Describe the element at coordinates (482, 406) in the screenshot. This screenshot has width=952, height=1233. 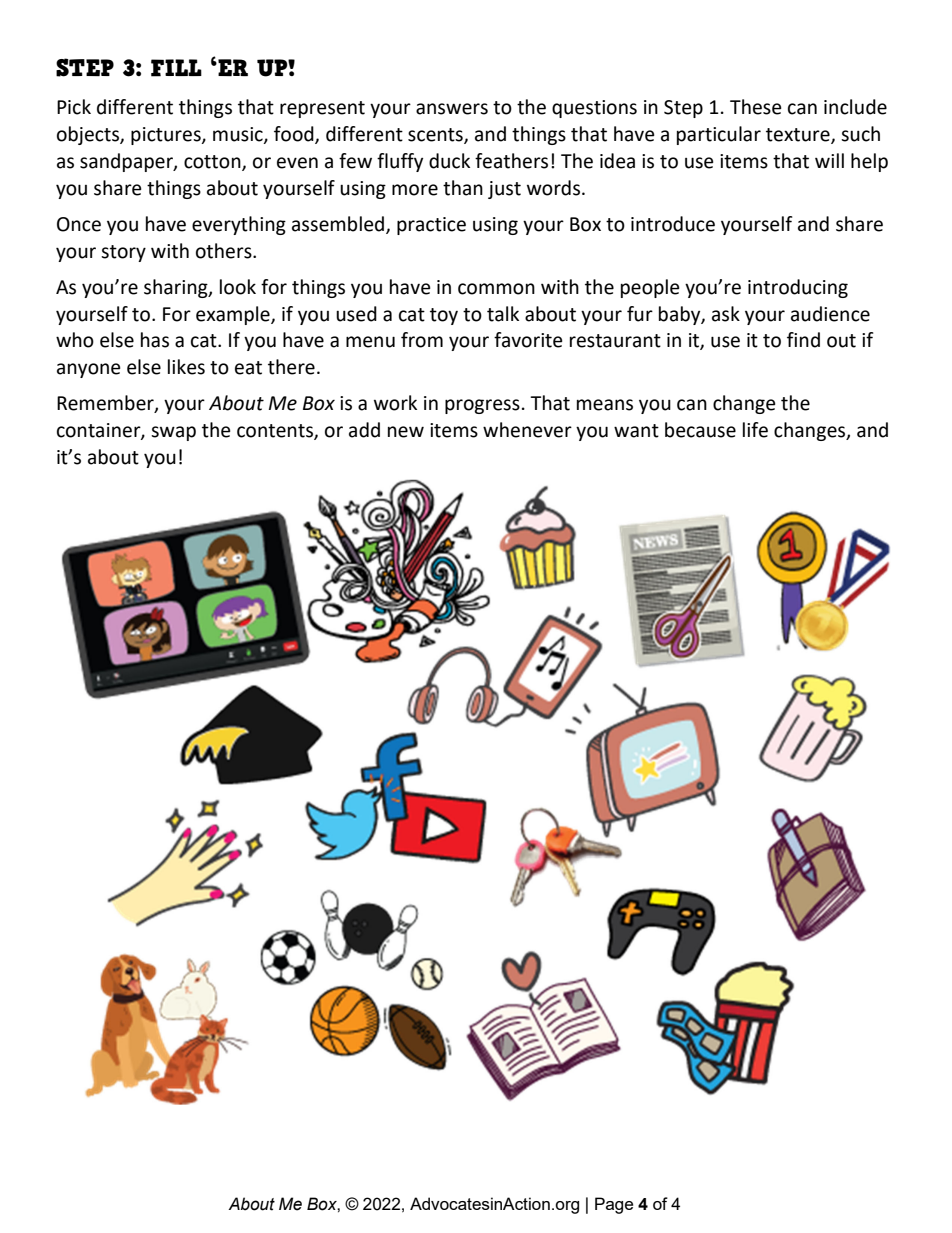
I see `progress` at that location.
